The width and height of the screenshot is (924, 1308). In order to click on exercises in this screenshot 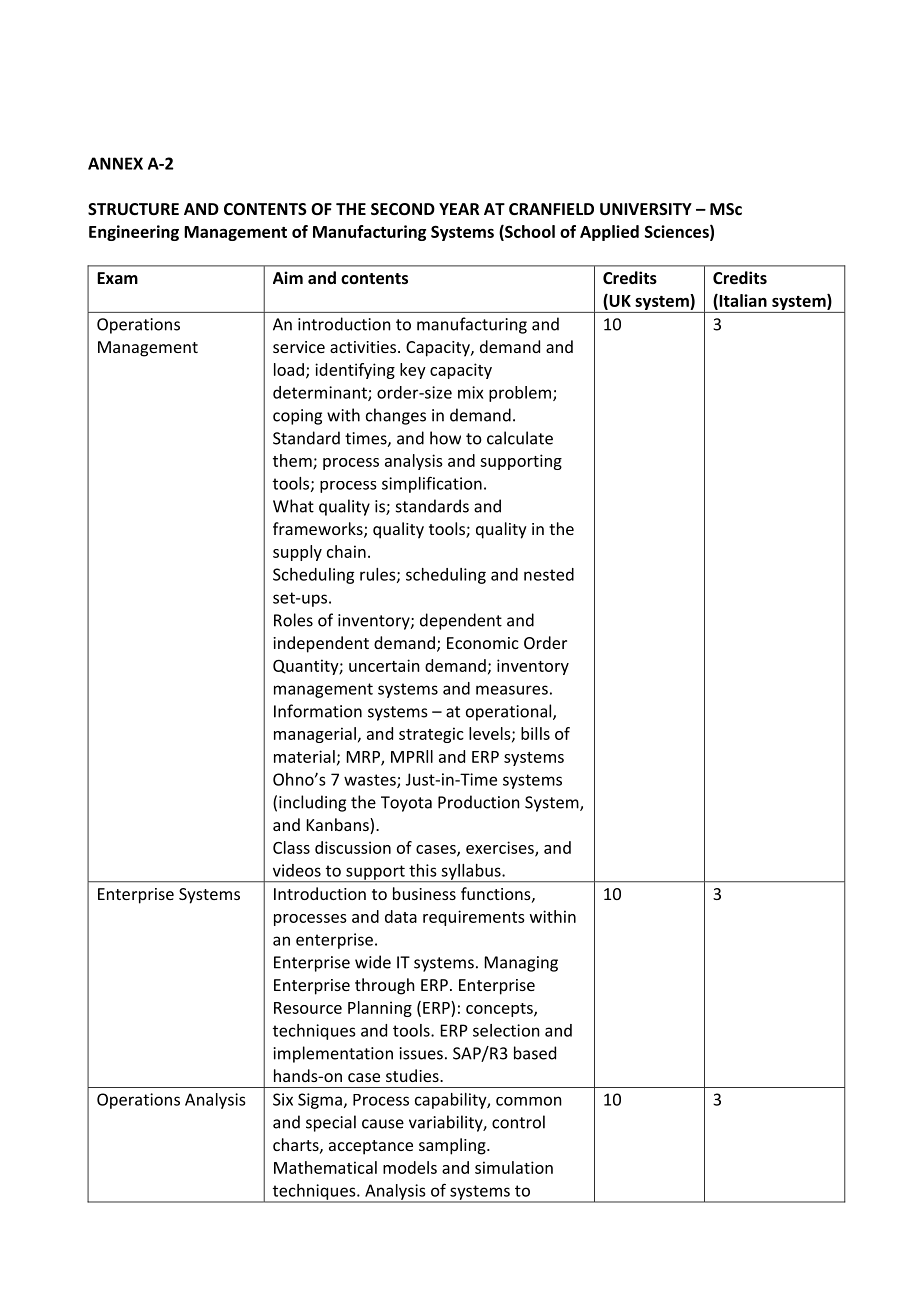, I will do `click(501, 848)`.
